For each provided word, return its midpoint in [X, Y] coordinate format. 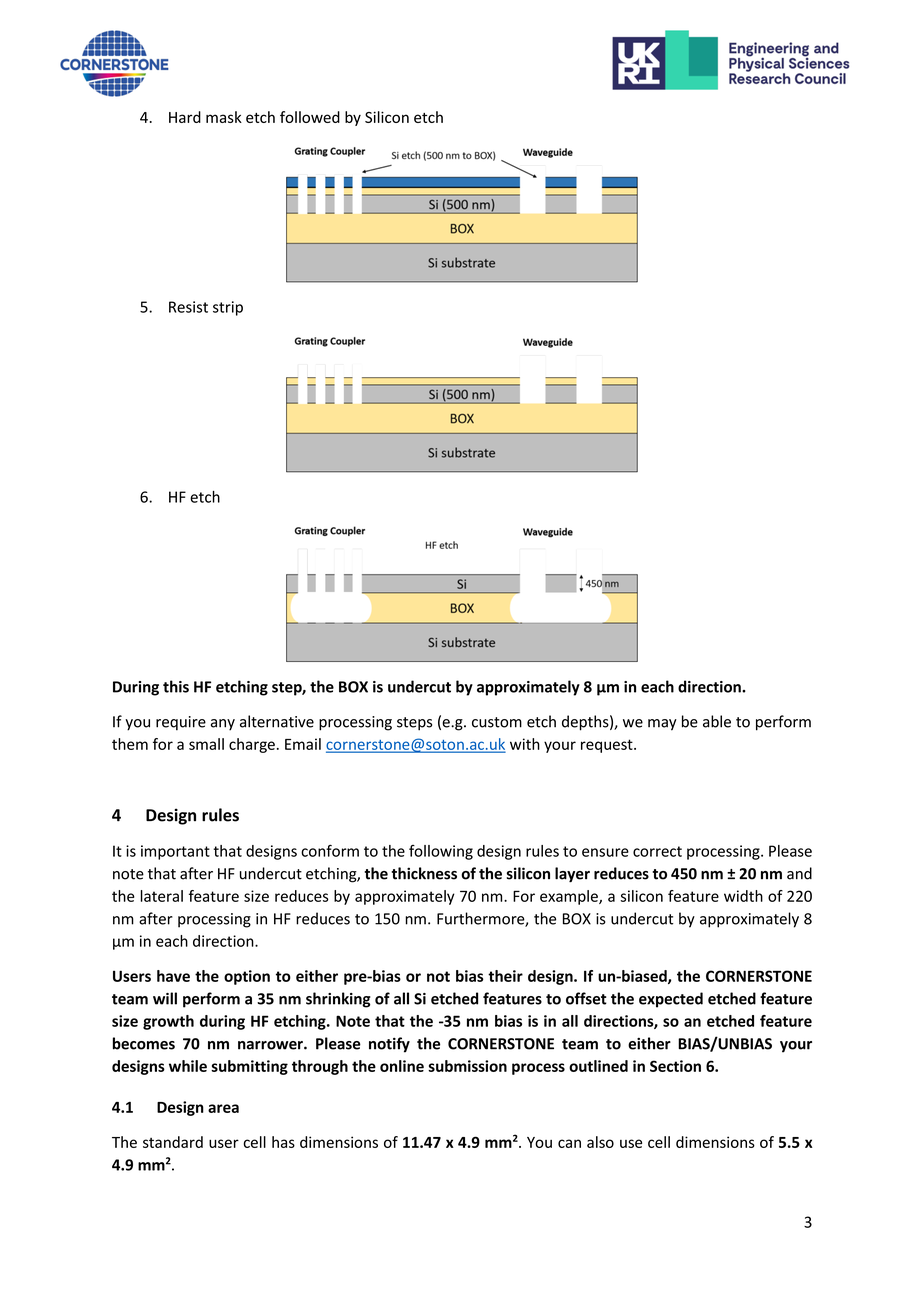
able [717, 721]
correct [657, 851]
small [206, 744]
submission [467, 1066]
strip [228, 308]
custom [497, 722]
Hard [185, 117]
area [223, 1108]
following [441, 852]
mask [224, 117]
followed [310, 117]
